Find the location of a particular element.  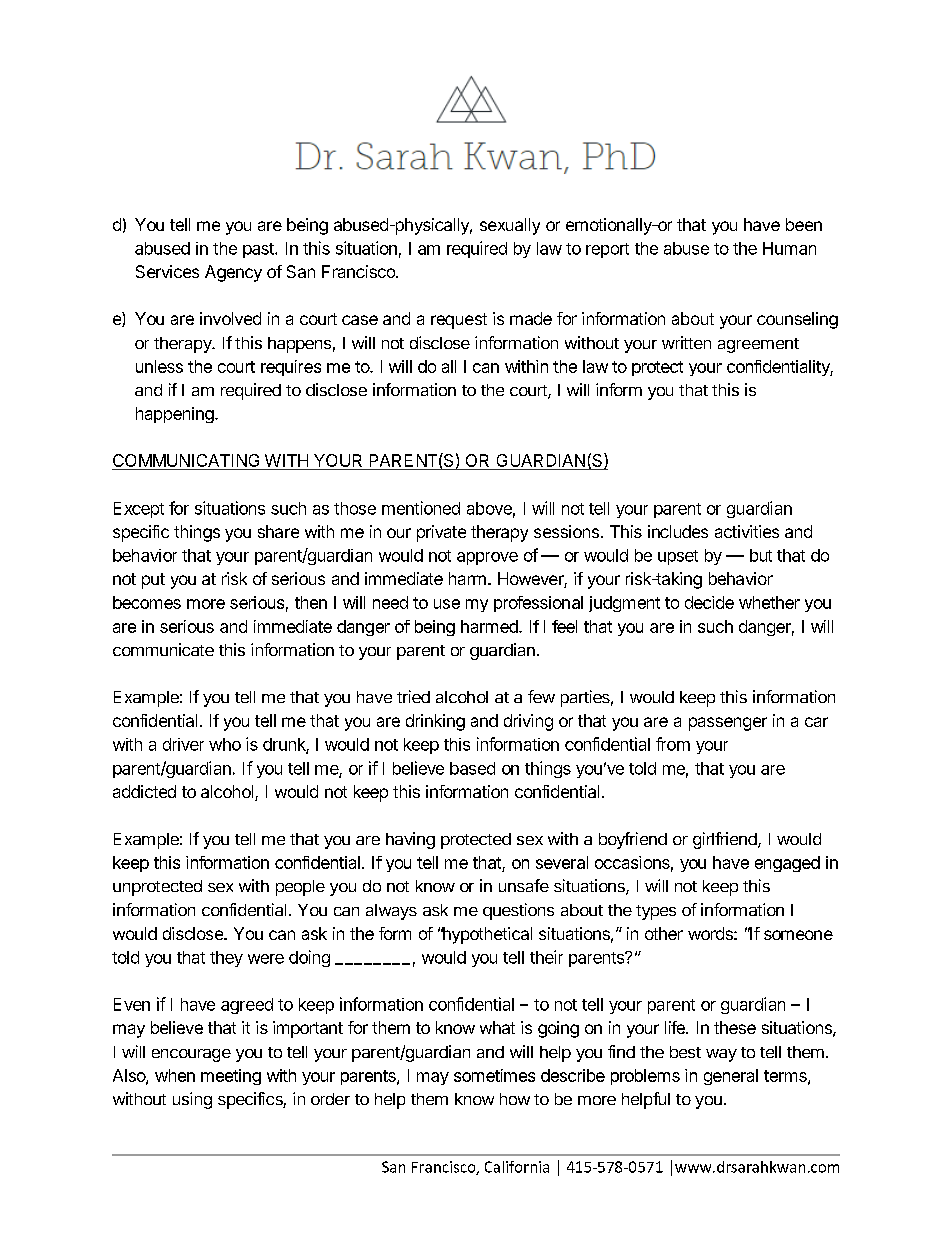

Agency is located at coordinates (233, 273).
